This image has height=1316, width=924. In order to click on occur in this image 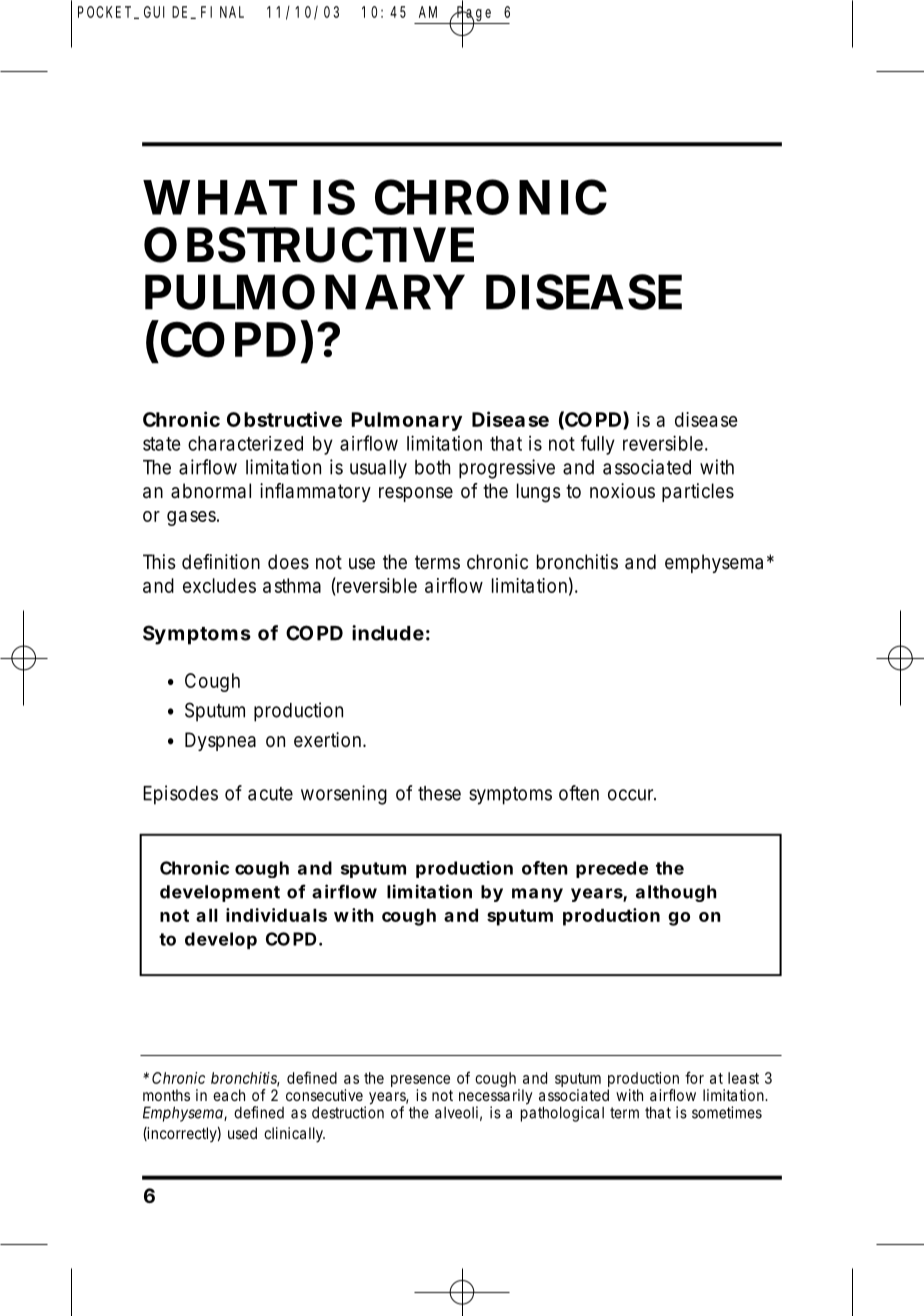, I will do `click(632, 795)`.
